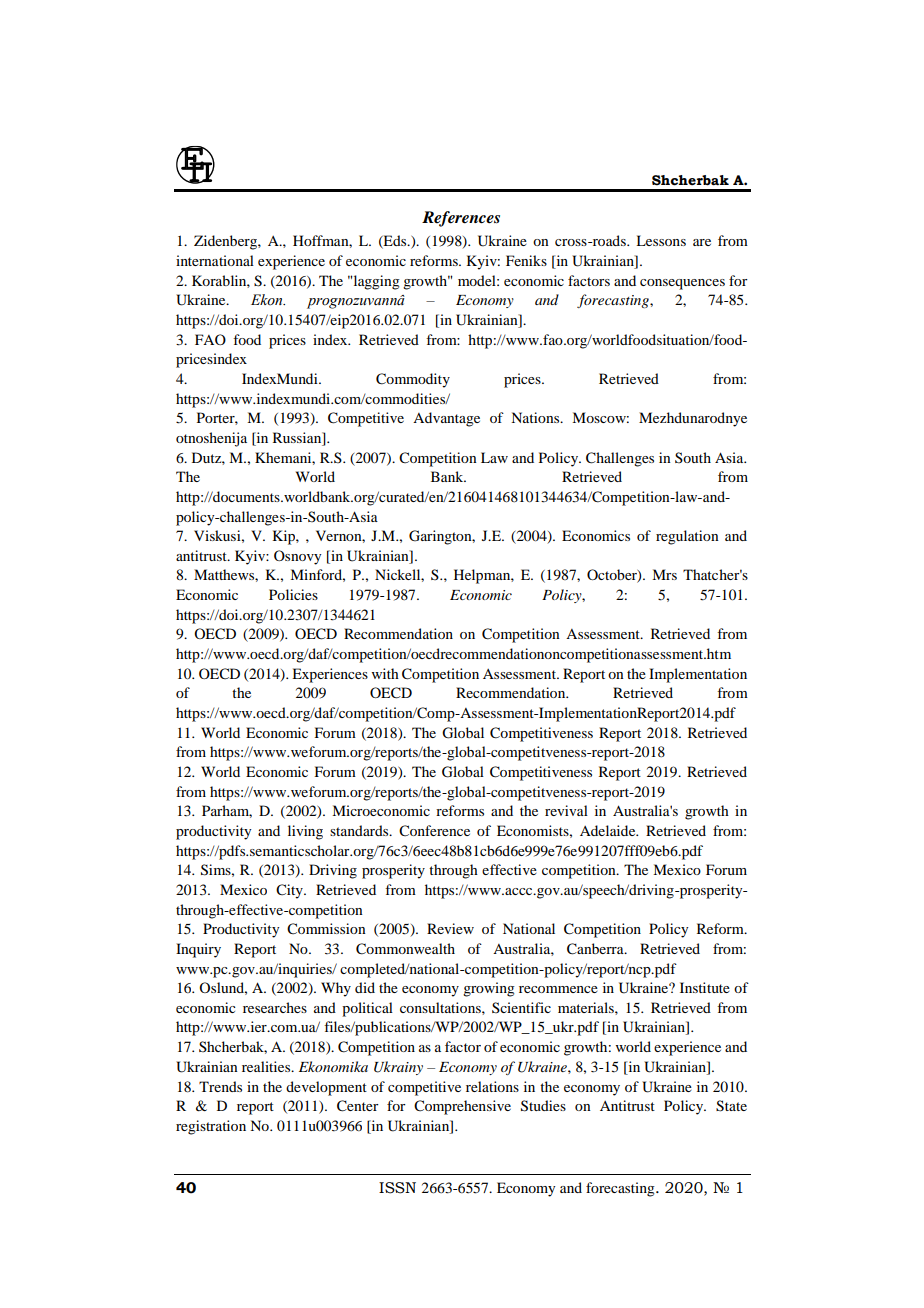 This image has height=1308, width=924. I want to click on with, so click(385, 673).
